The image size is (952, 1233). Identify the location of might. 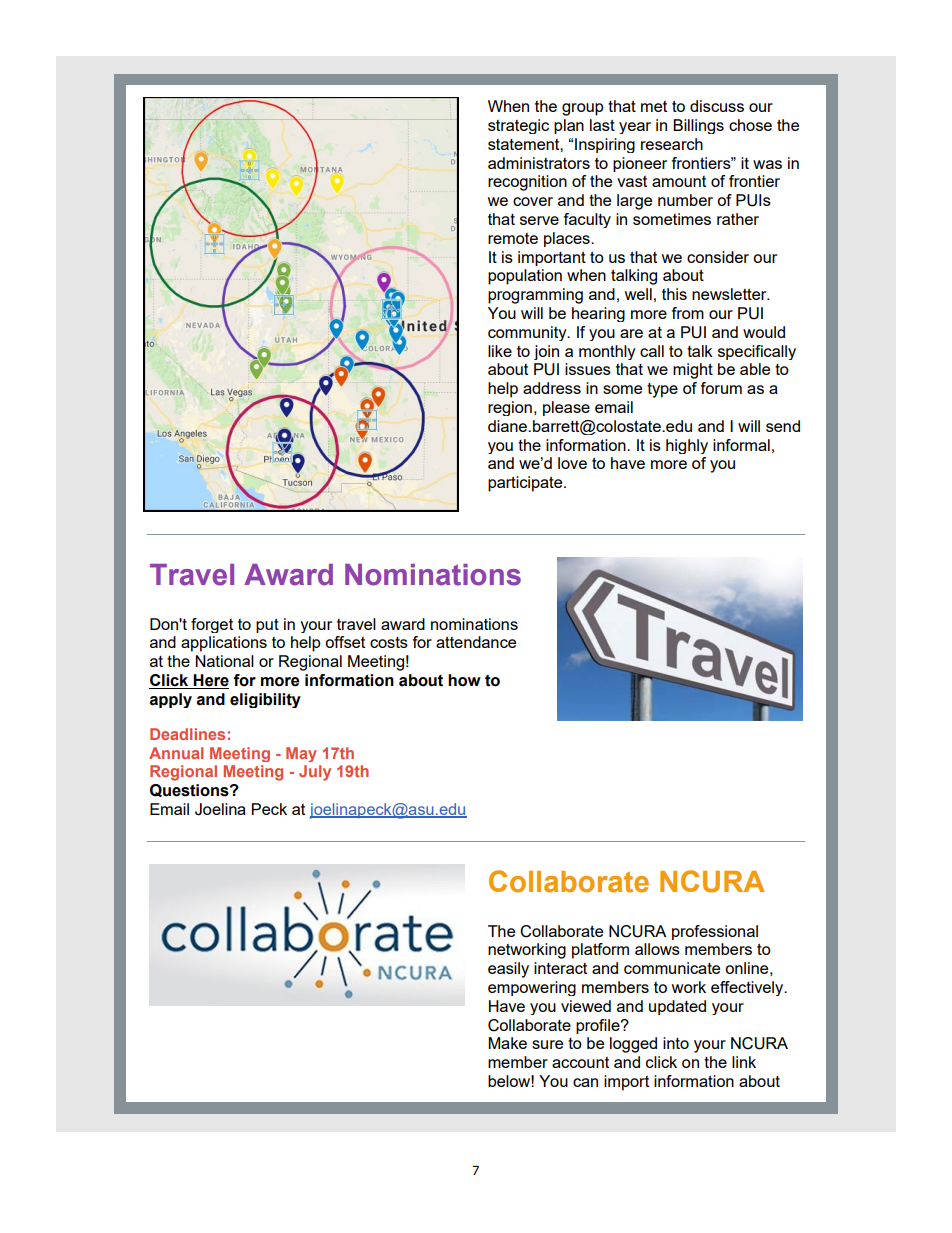
(693, 371).
